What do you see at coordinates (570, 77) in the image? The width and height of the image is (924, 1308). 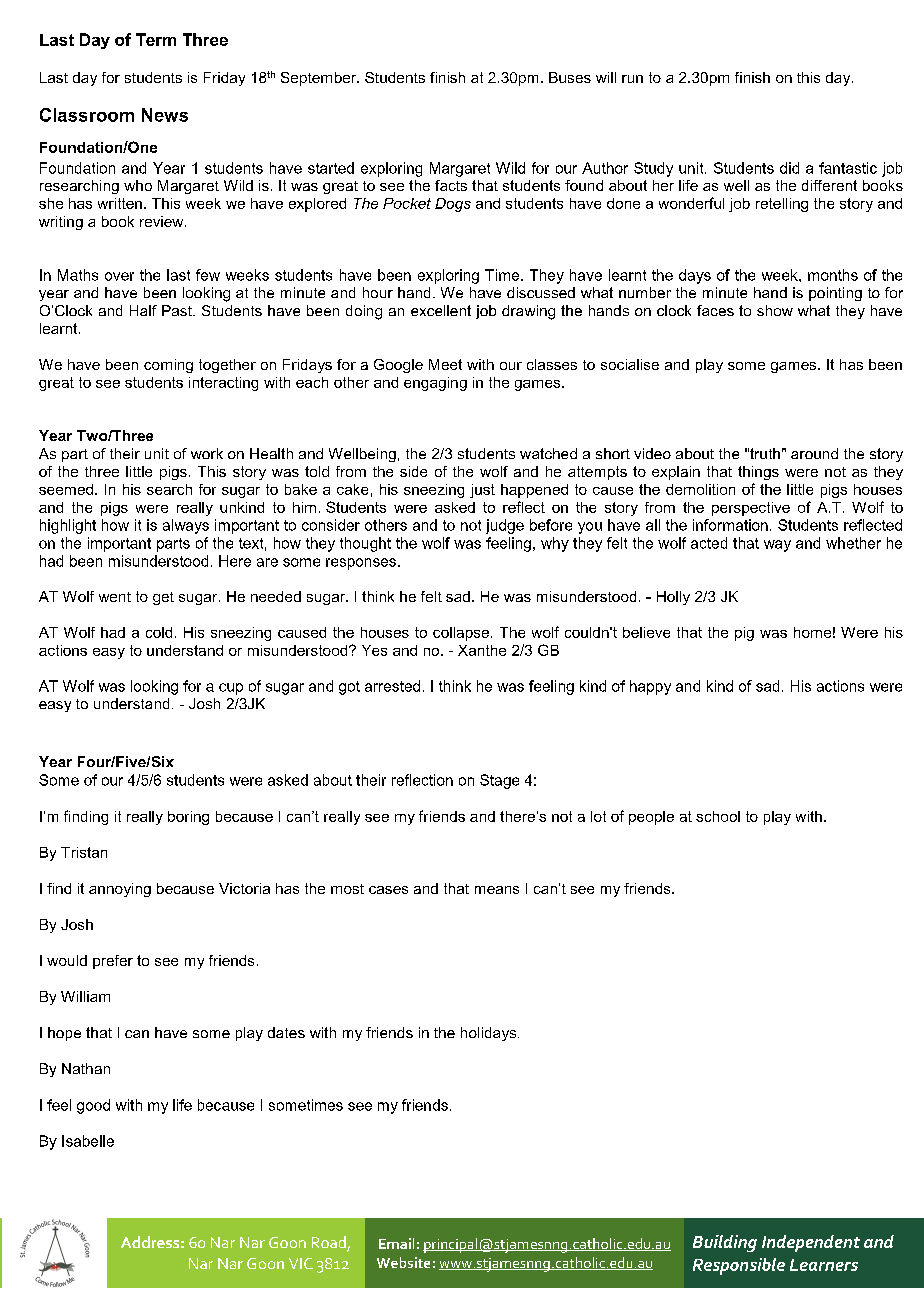 I see `Buses` at bounding box center [570, 77].
